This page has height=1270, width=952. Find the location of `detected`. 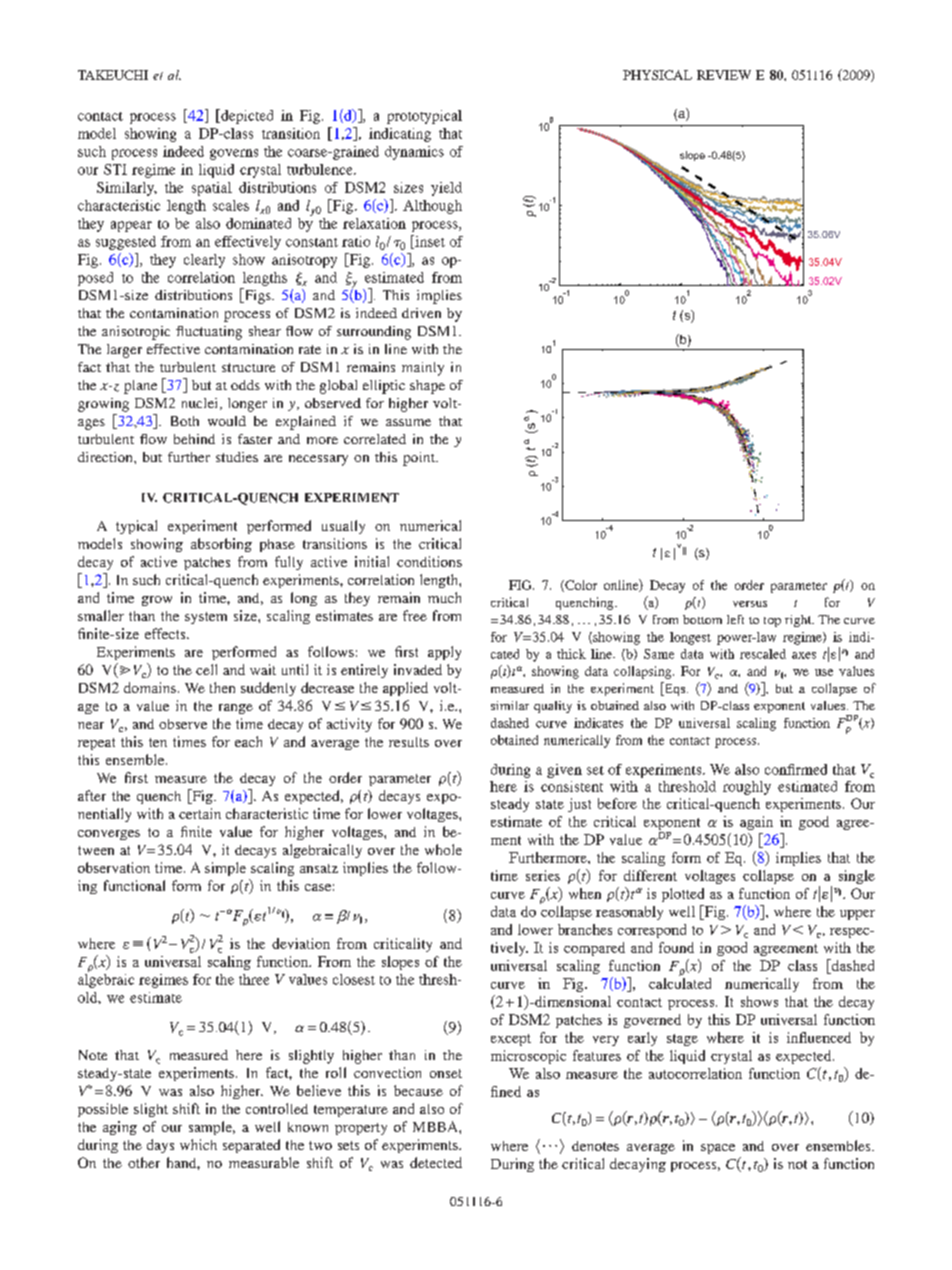

detected is located at coordinates (436, 1162).
